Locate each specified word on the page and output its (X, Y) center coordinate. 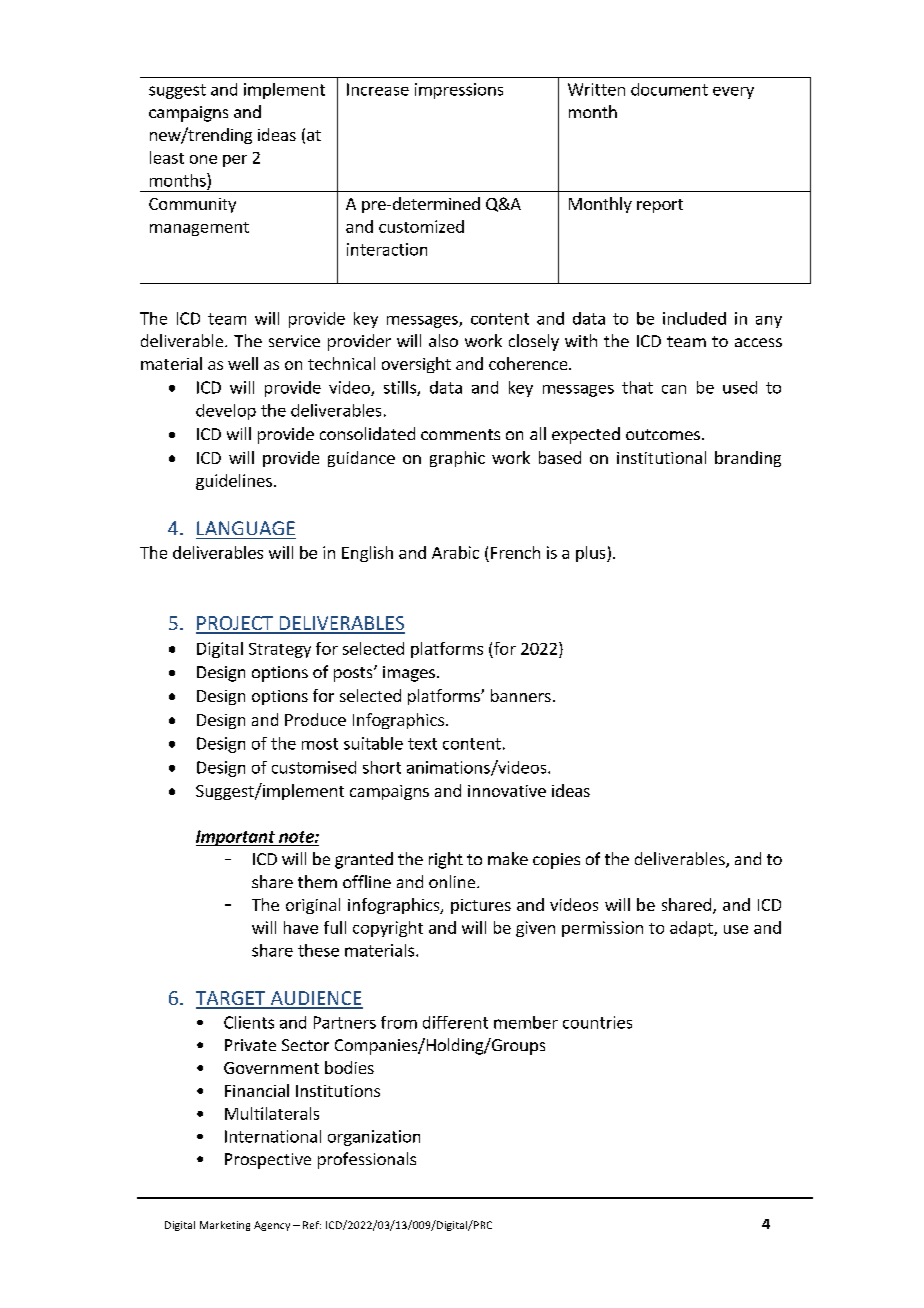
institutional (661, 457)
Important (236, 838)
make (508, 858)
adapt (692, 929)
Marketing (225, 1226)
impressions (459, 91)
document (669, 89)
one (203, 159)
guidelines (234, 482)
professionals (367, 1160)
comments (460, 434)
